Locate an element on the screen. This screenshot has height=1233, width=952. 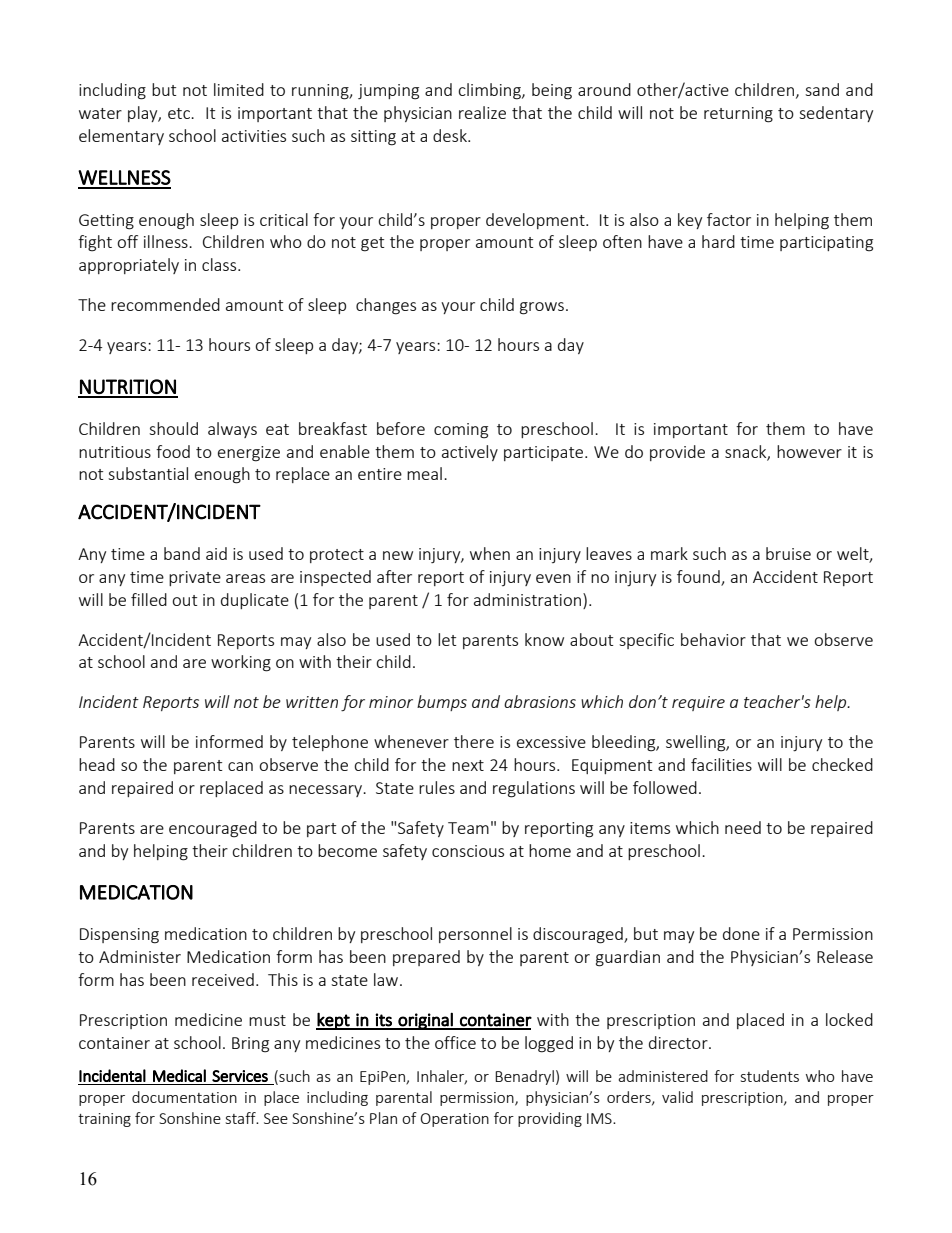
filled is located at coordinates (149, 599).
